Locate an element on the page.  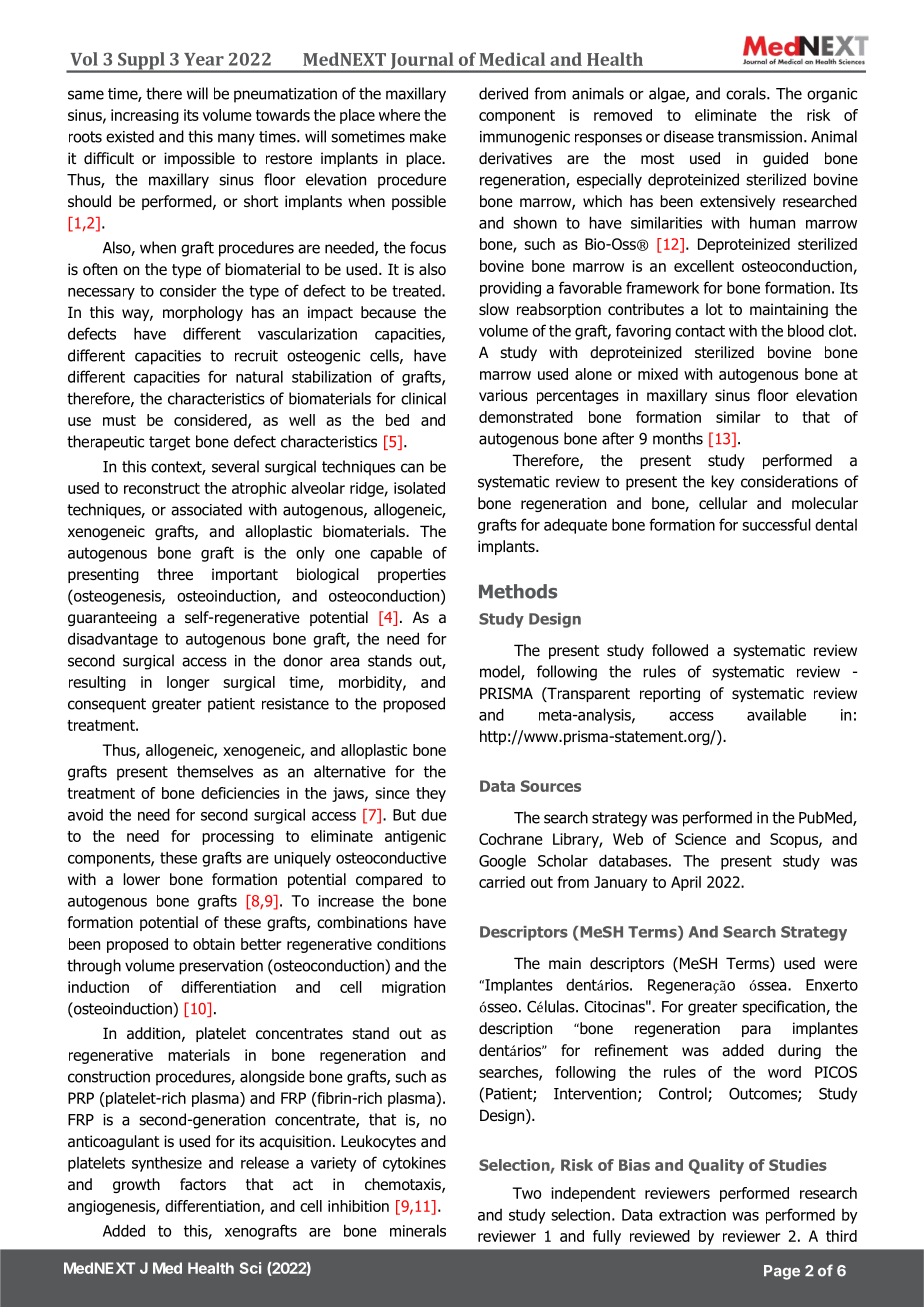
isolated is located at coordinates (419, 488).
